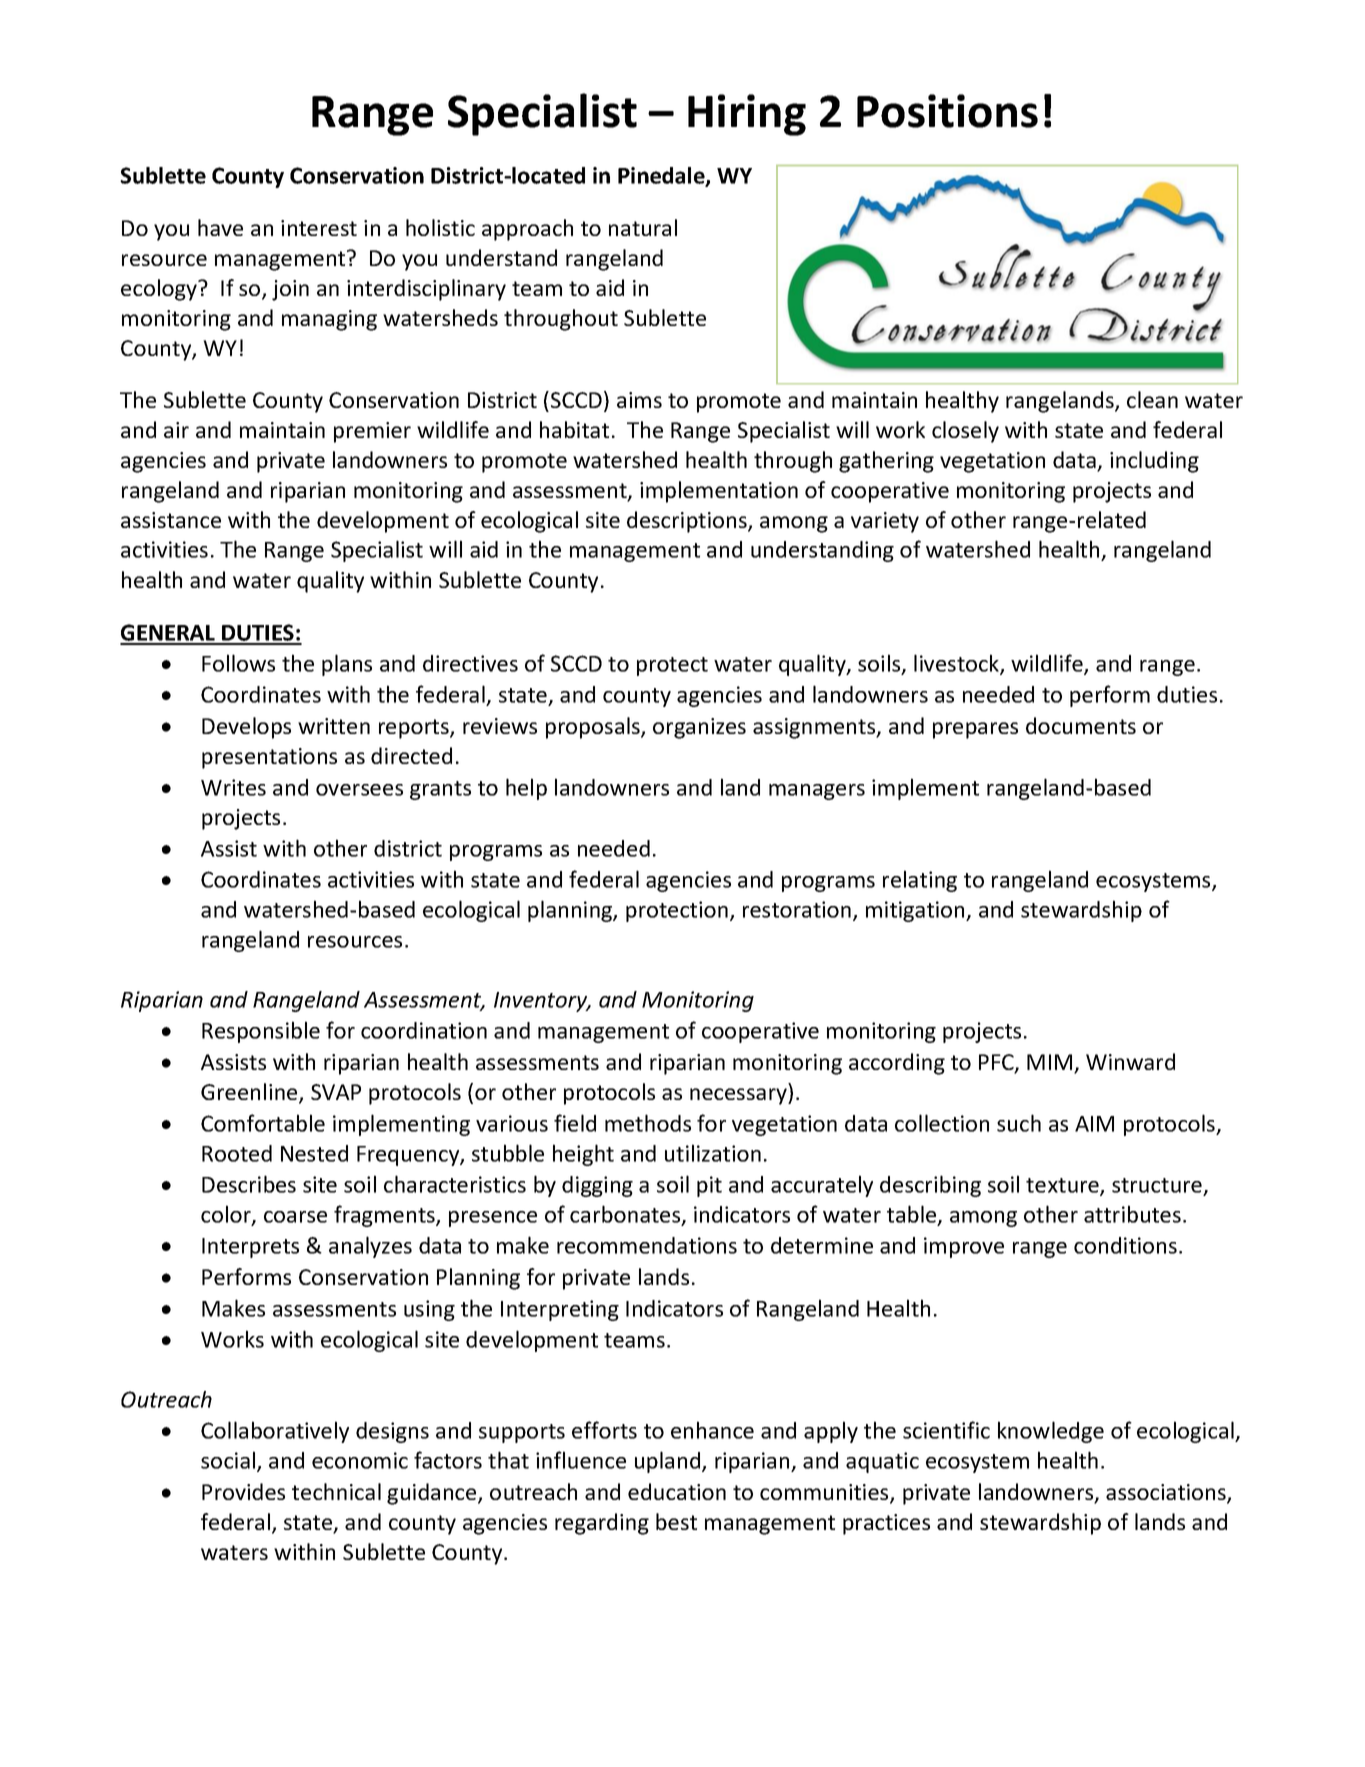 This screenshot has width=1365, height=1767. Describe the element at coordinates (319, 228) in the screenshot. I see `interest` at that location.
